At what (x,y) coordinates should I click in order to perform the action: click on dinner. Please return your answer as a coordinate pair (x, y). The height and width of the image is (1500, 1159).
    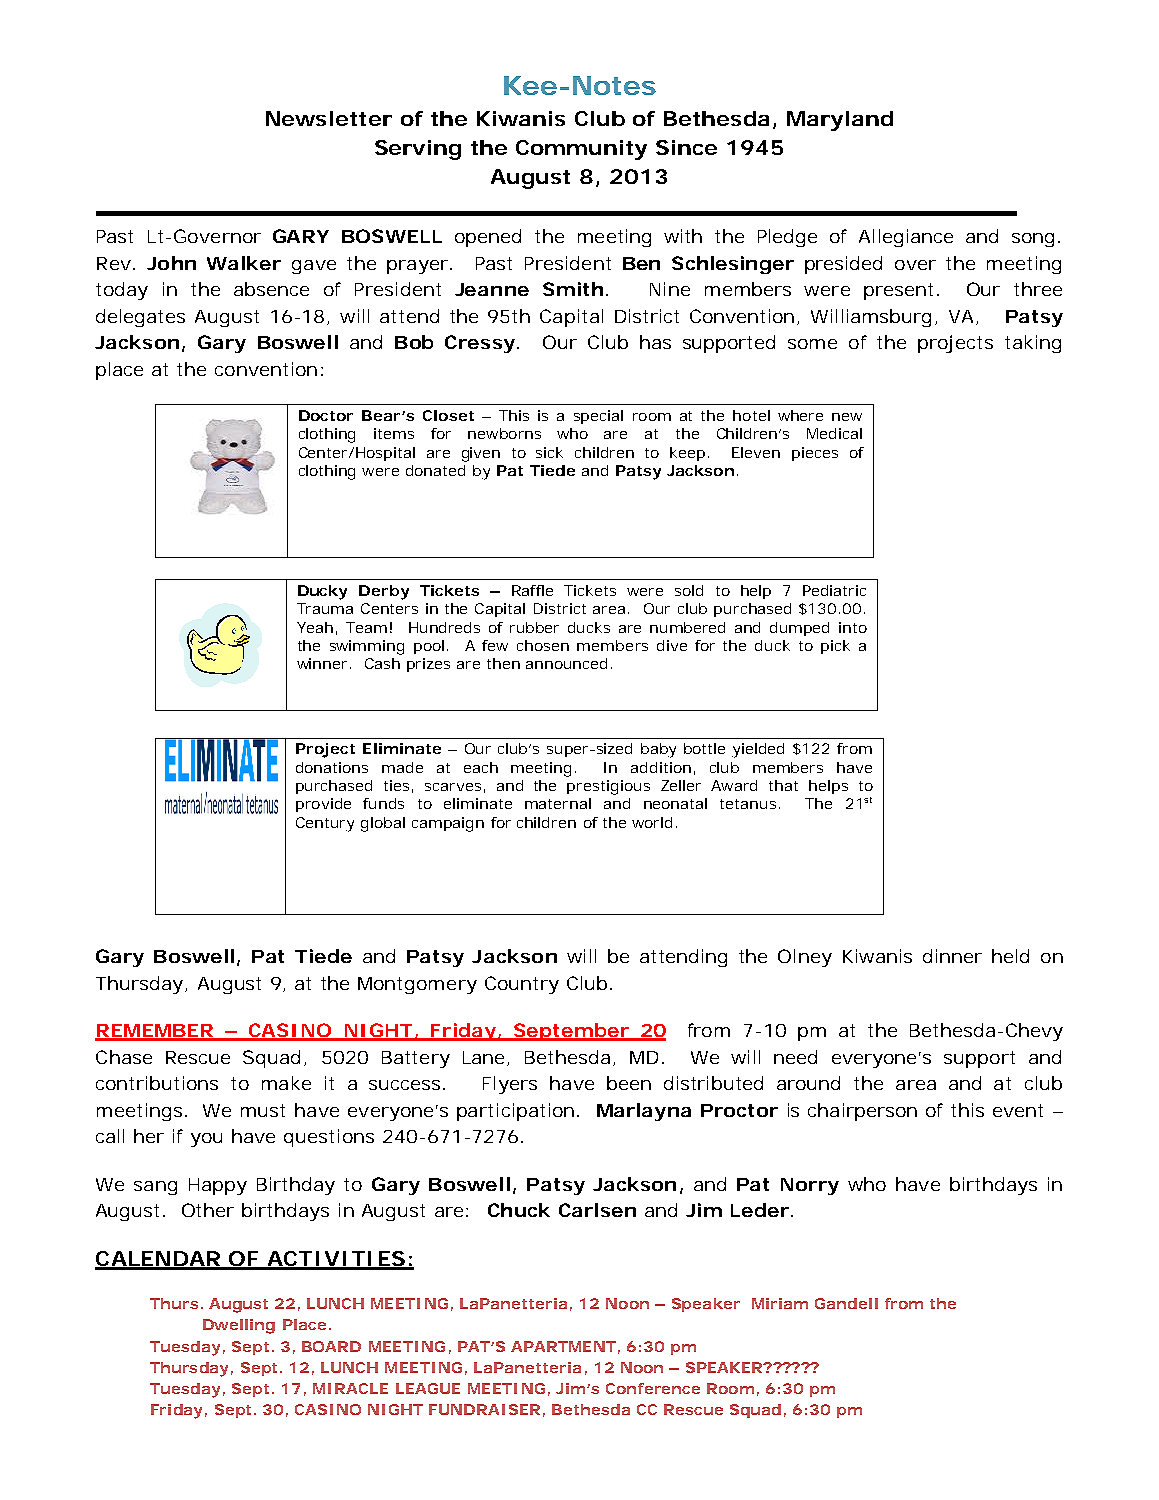
    Looking at the image, I should click on (952, 956).
